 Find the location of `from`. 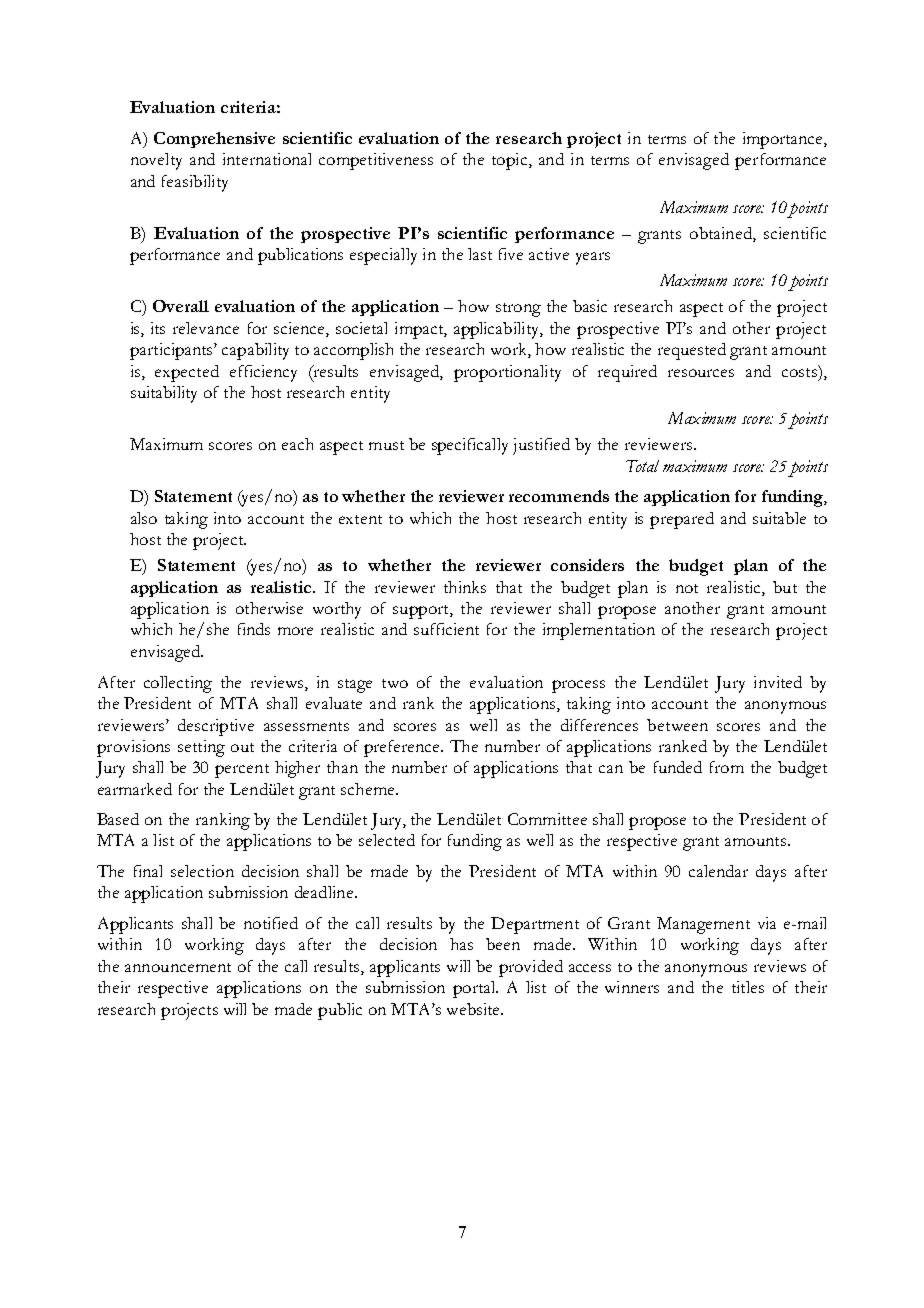

from is located at coordinates (727, 767).
